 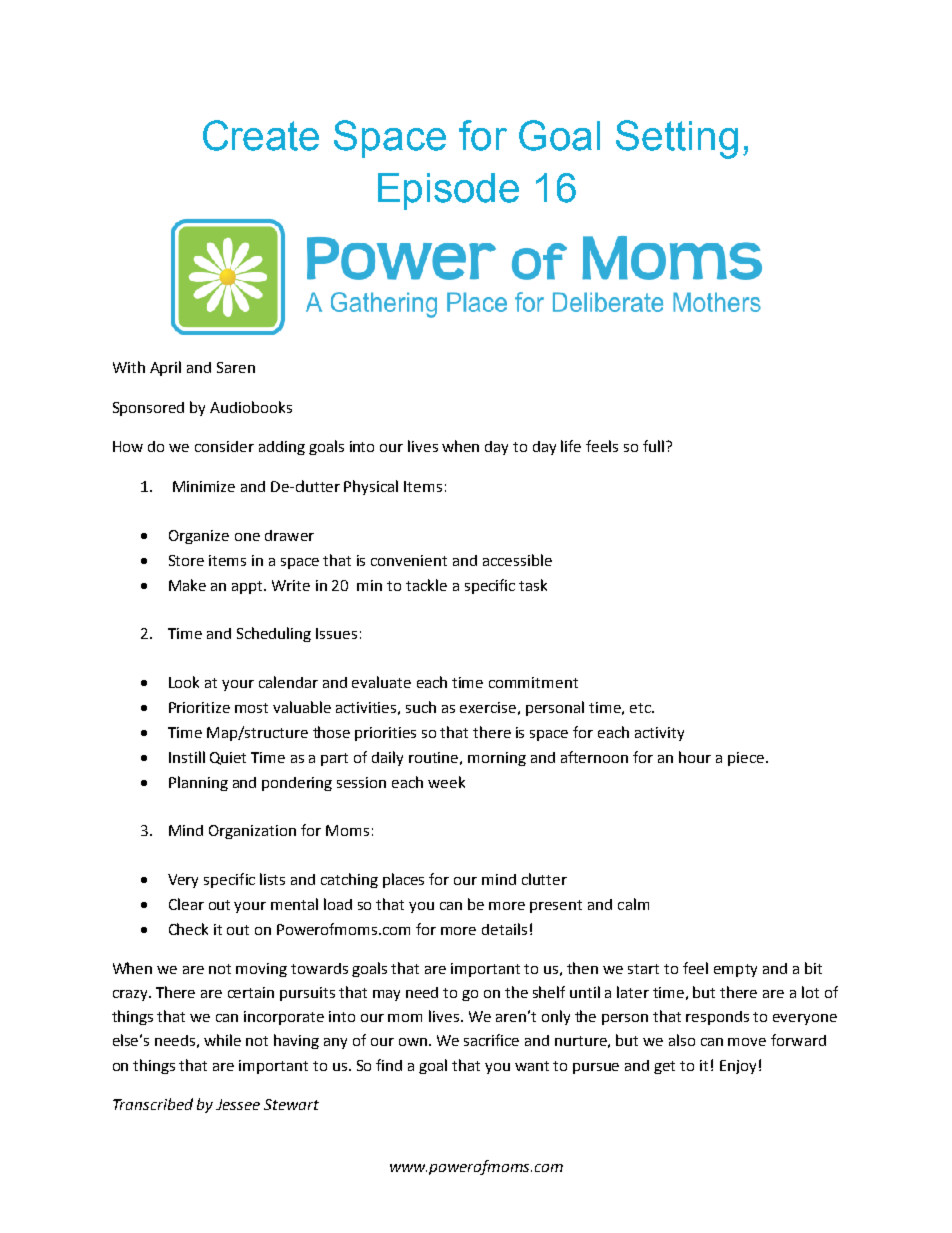 I want to click on while, so click(x=222, y=1040).
